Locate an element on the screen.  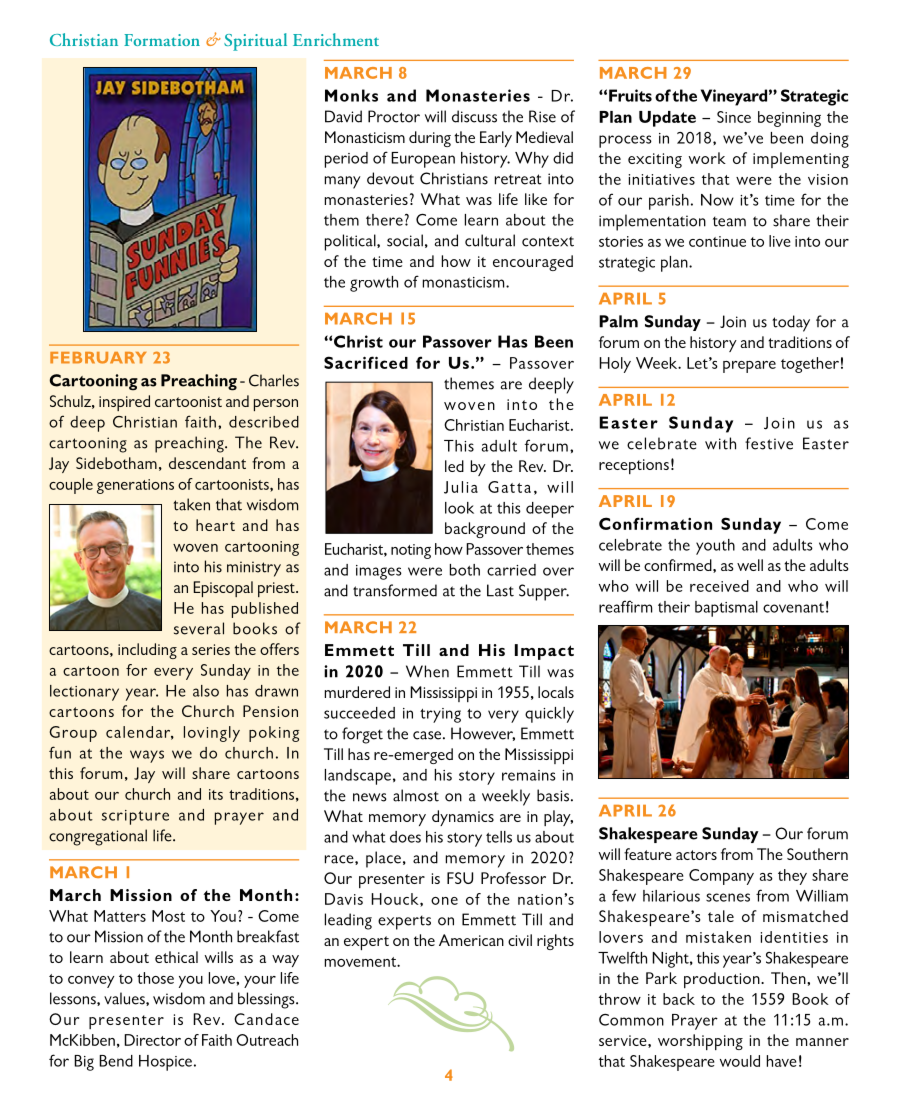
Since is located at coordinates (734, 117).
